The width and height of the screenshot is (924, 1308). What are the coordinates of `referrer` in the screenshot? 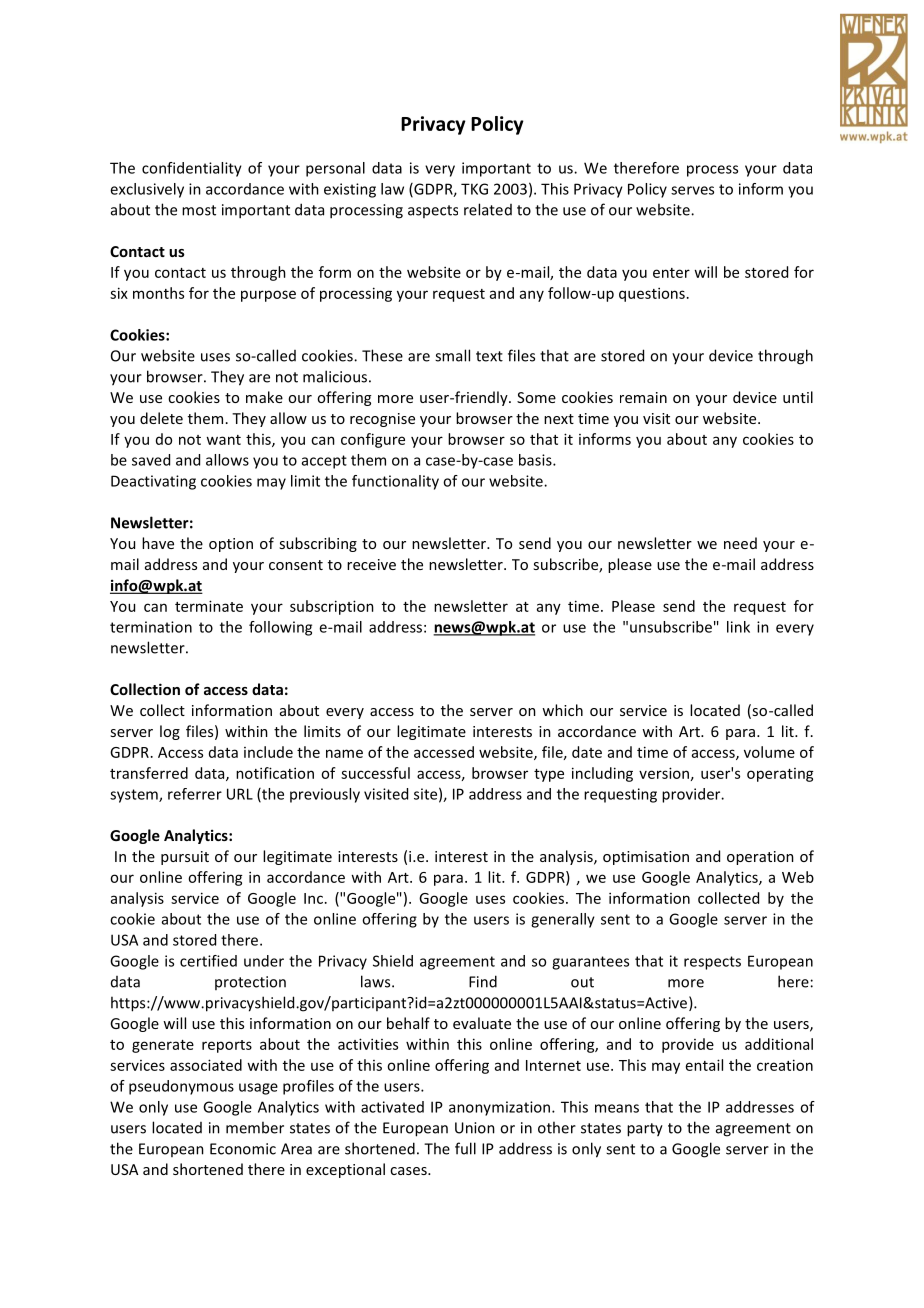 It's located at (195, 794).
